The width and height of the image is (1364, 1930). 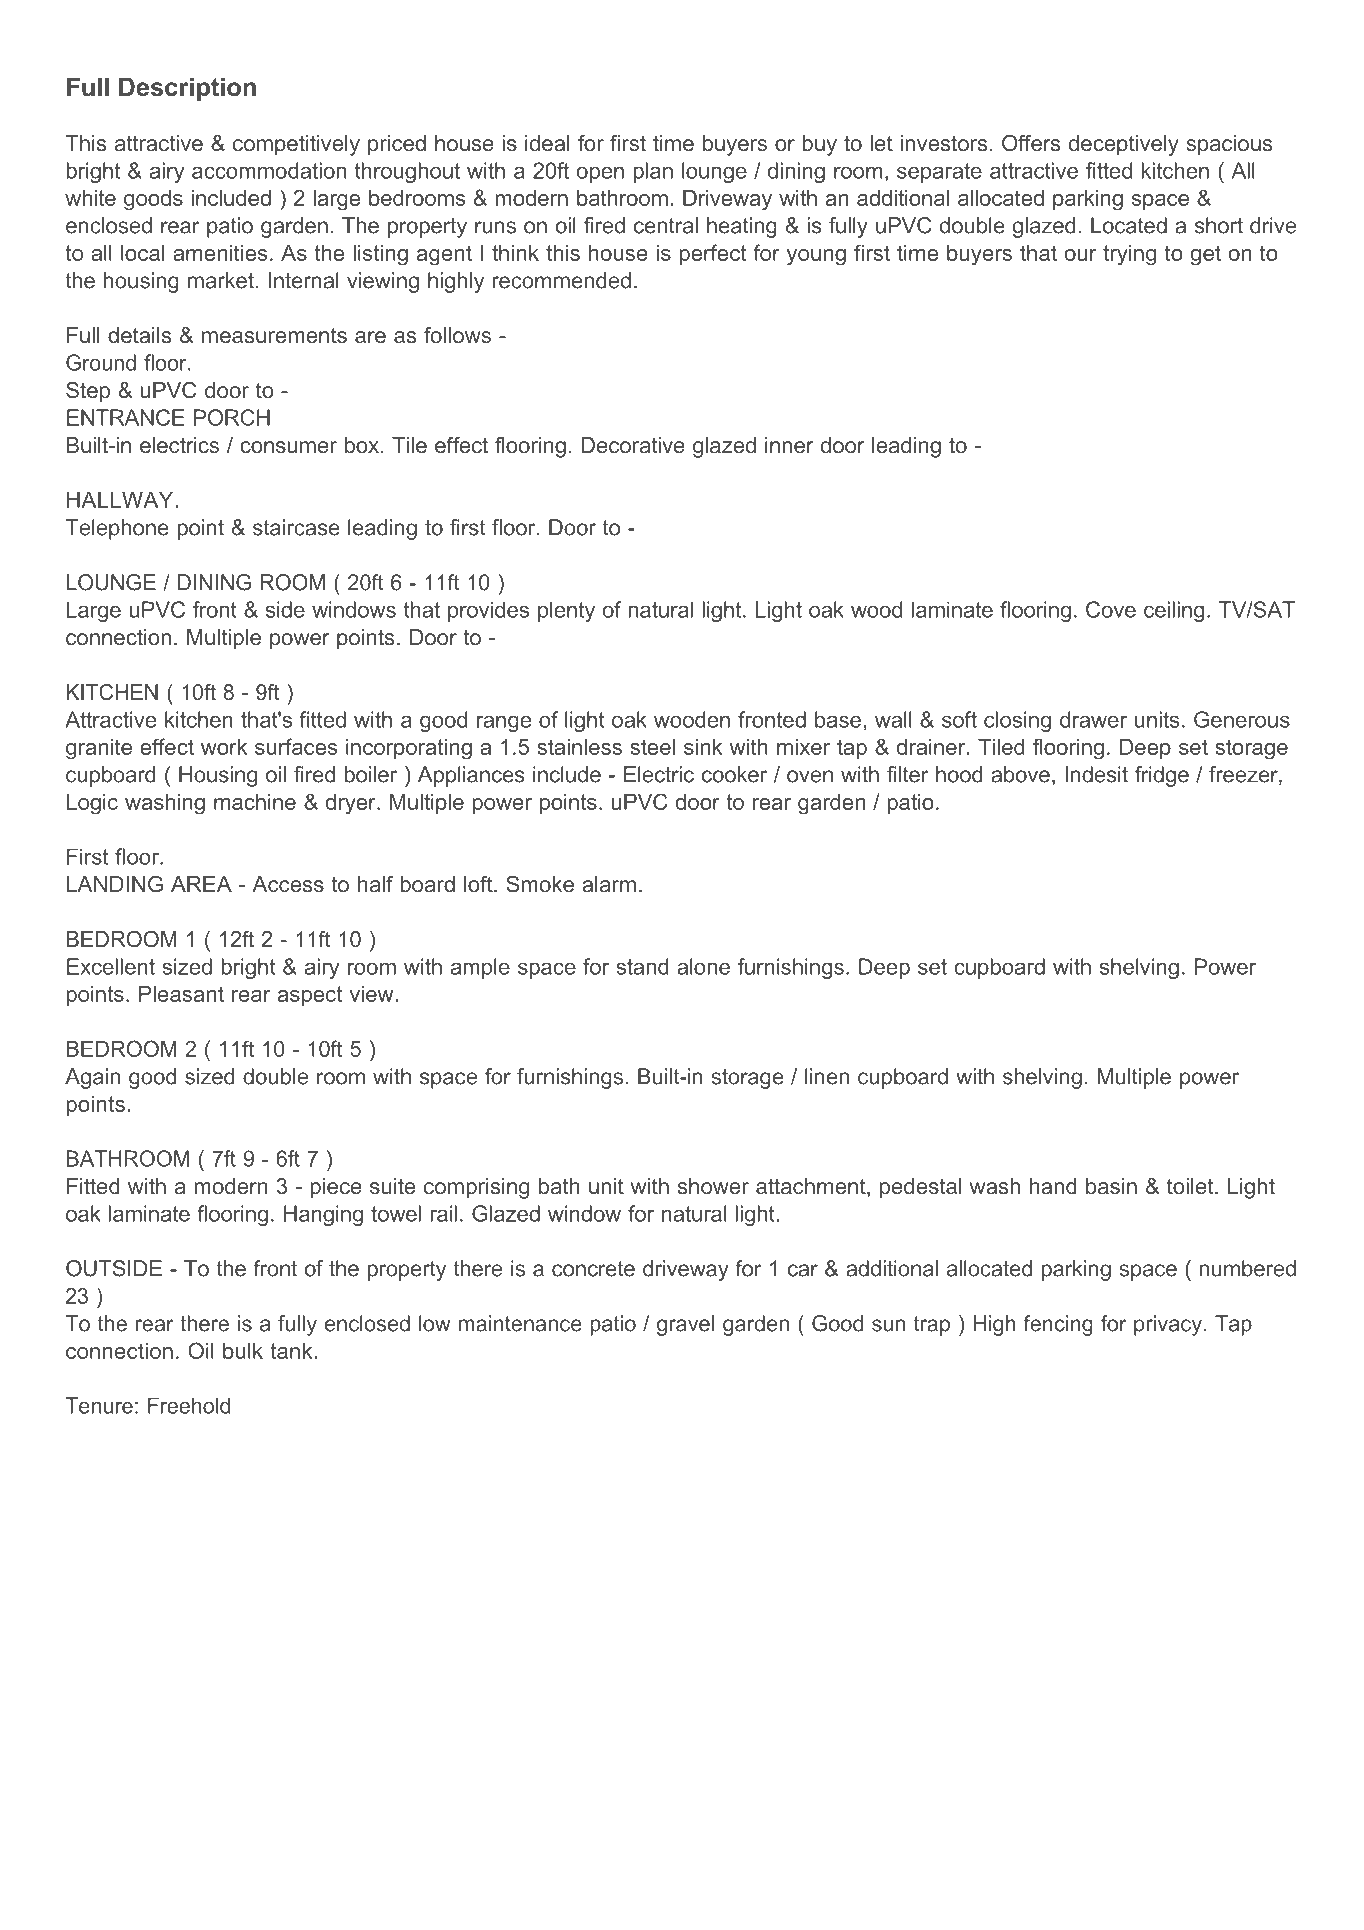 I want to click on PORCH, so click(x=232, y=417).
